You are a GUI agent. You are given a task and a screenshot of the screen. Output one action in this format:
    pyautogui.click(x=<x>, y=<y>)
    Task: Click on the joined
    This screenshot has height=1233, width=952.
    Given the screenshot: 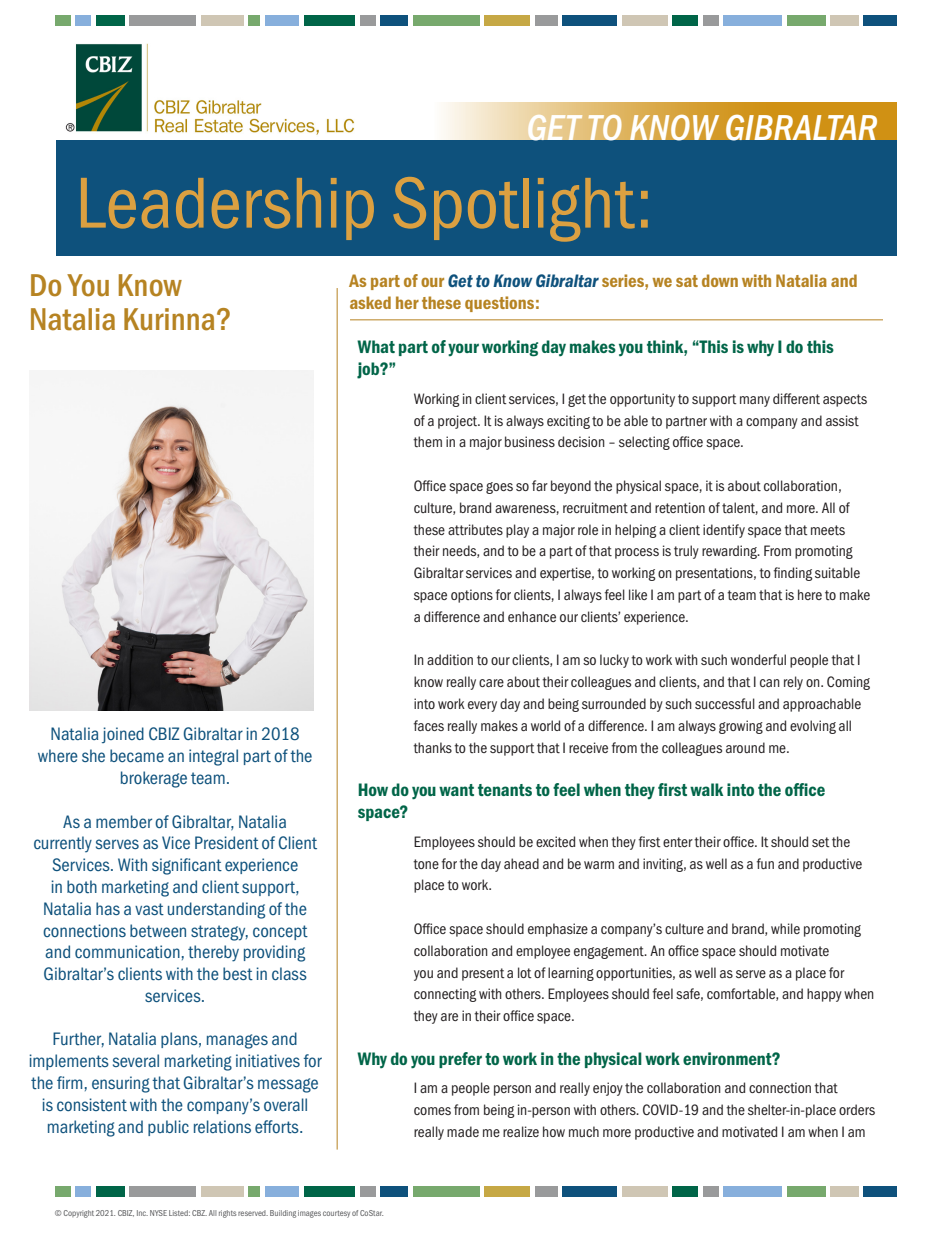 What is the action you would take?
    pyautogui.click(x=123, y=735)
